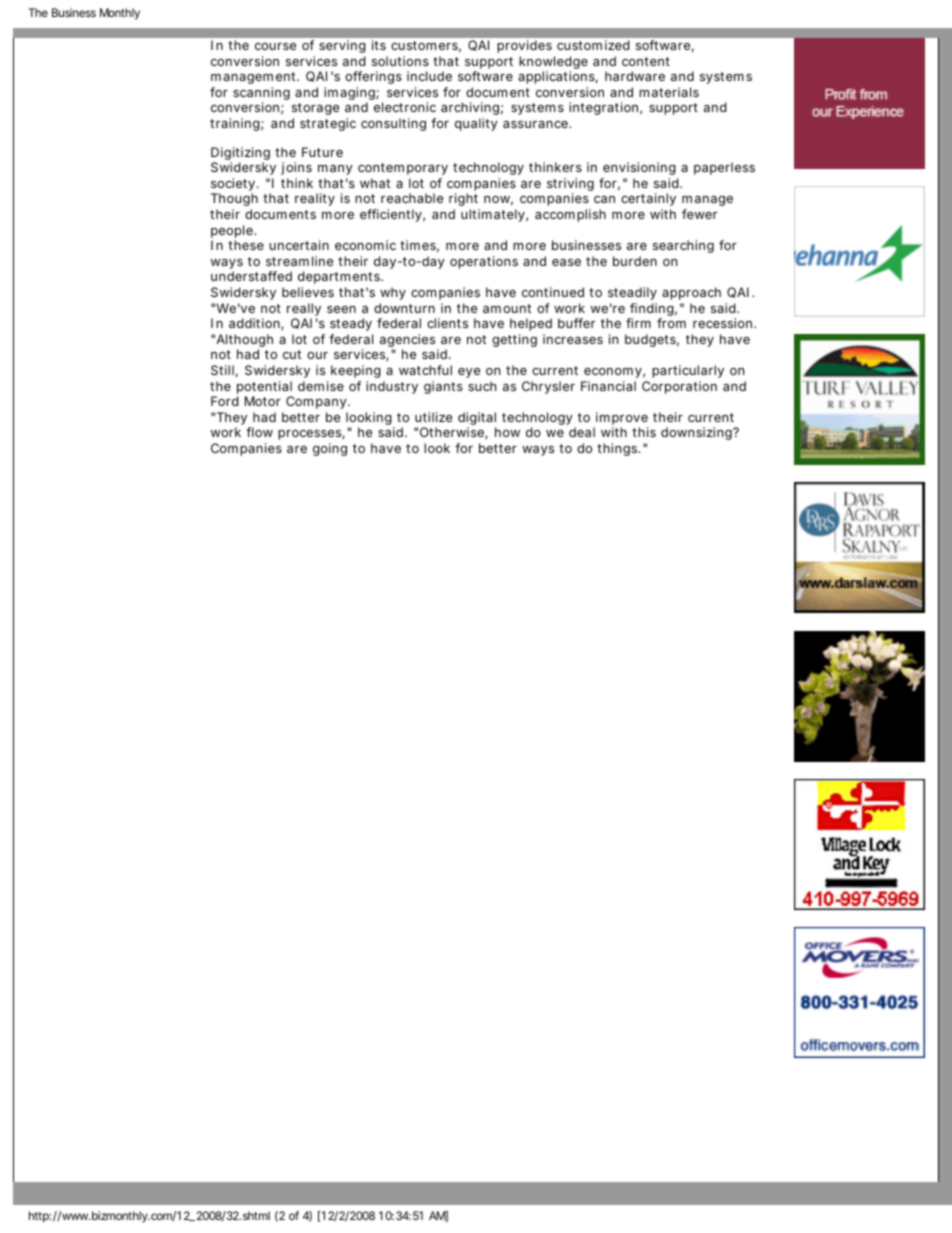  What do you see at coordinates (296, 168) in the screenshot?
I see `joins` at bounding box center [296, 168].
